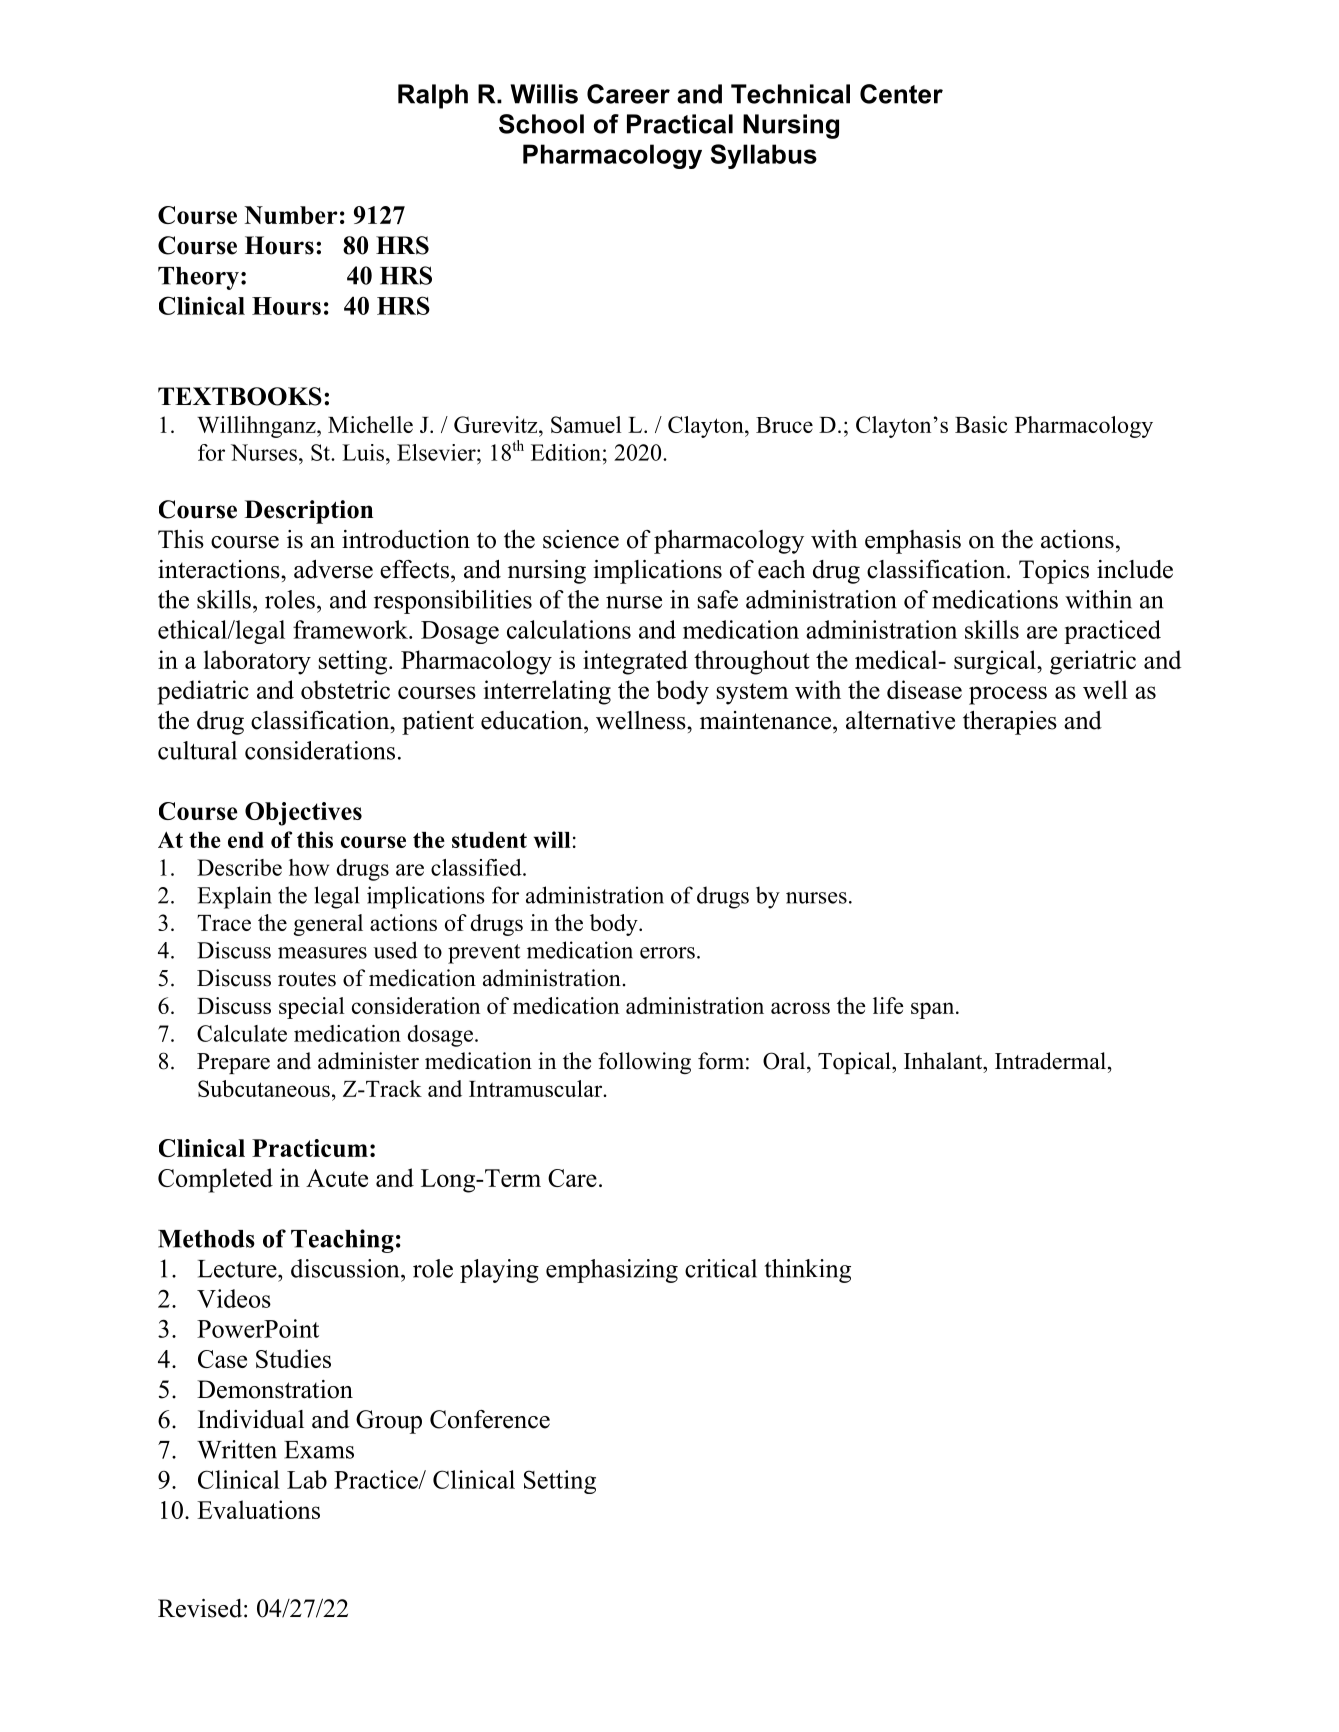 This screenshot has width=1339, height=1732. What do you see at coordinates (1050, 1061) in the screenshot?
I see `Intradermal` at bounding box center [1050, 1061].
